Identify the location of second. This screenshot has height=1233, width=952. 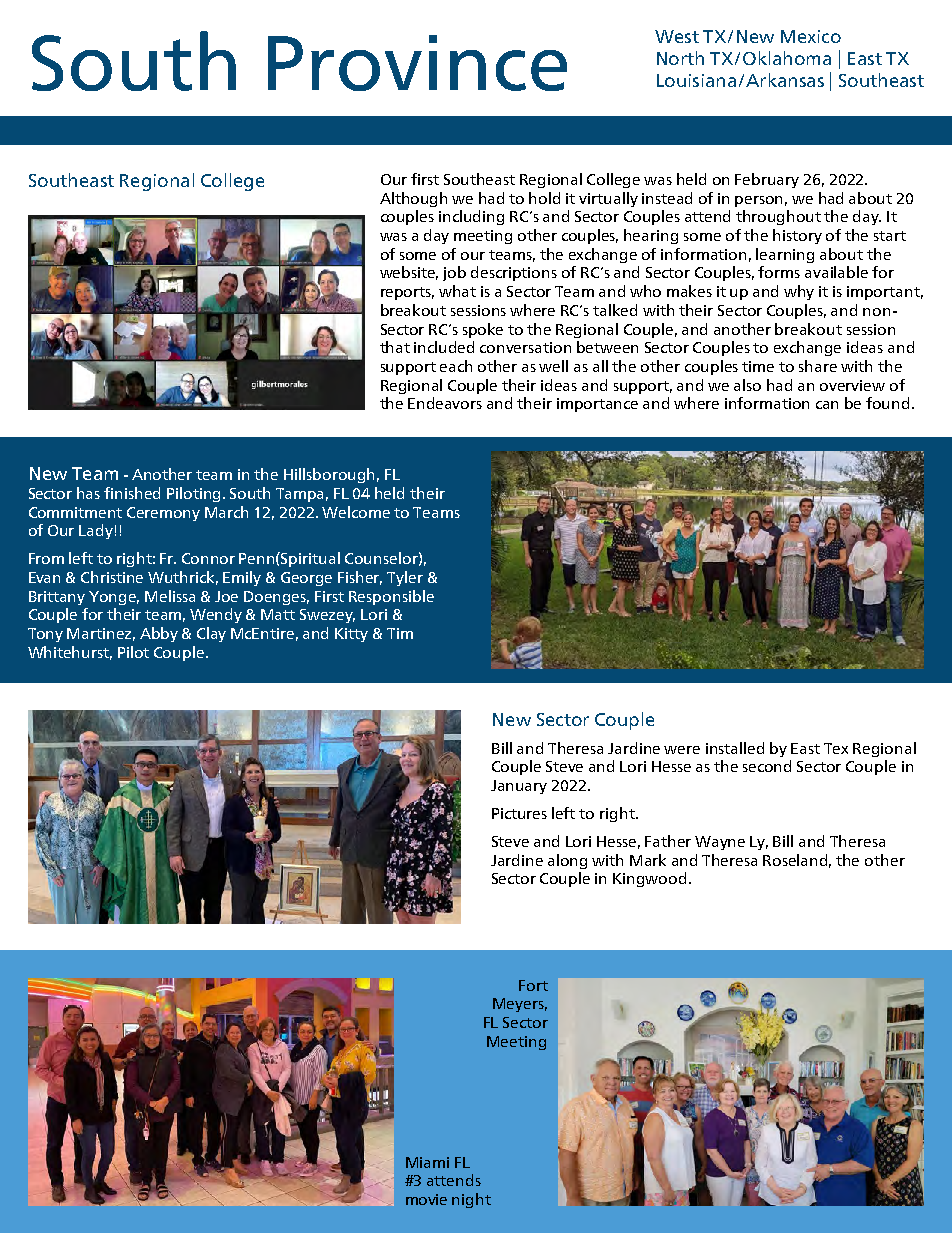
(767, 766).
